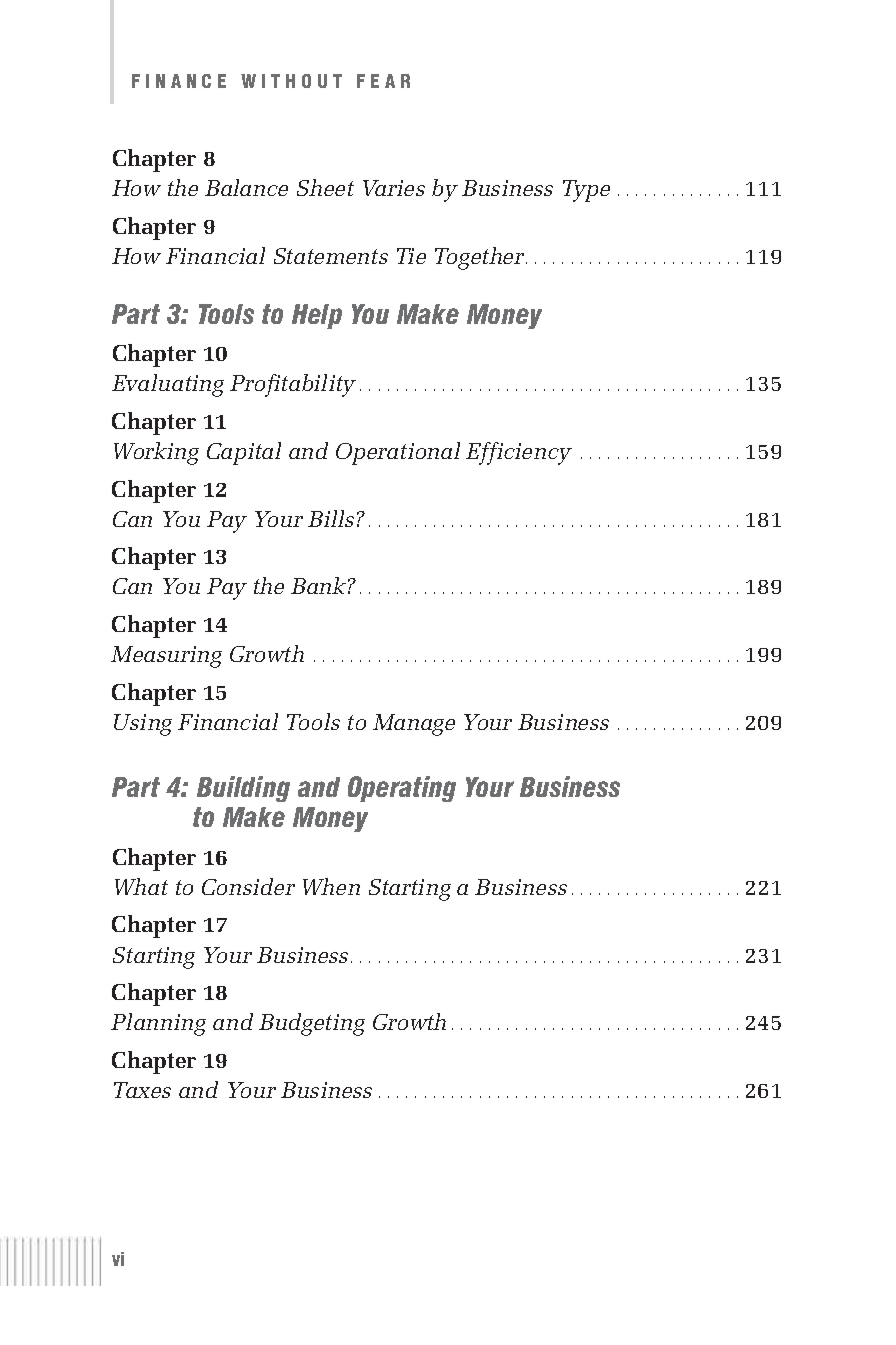 The image size is (896, 1345). I want to click on Working, so click(156, 453).
